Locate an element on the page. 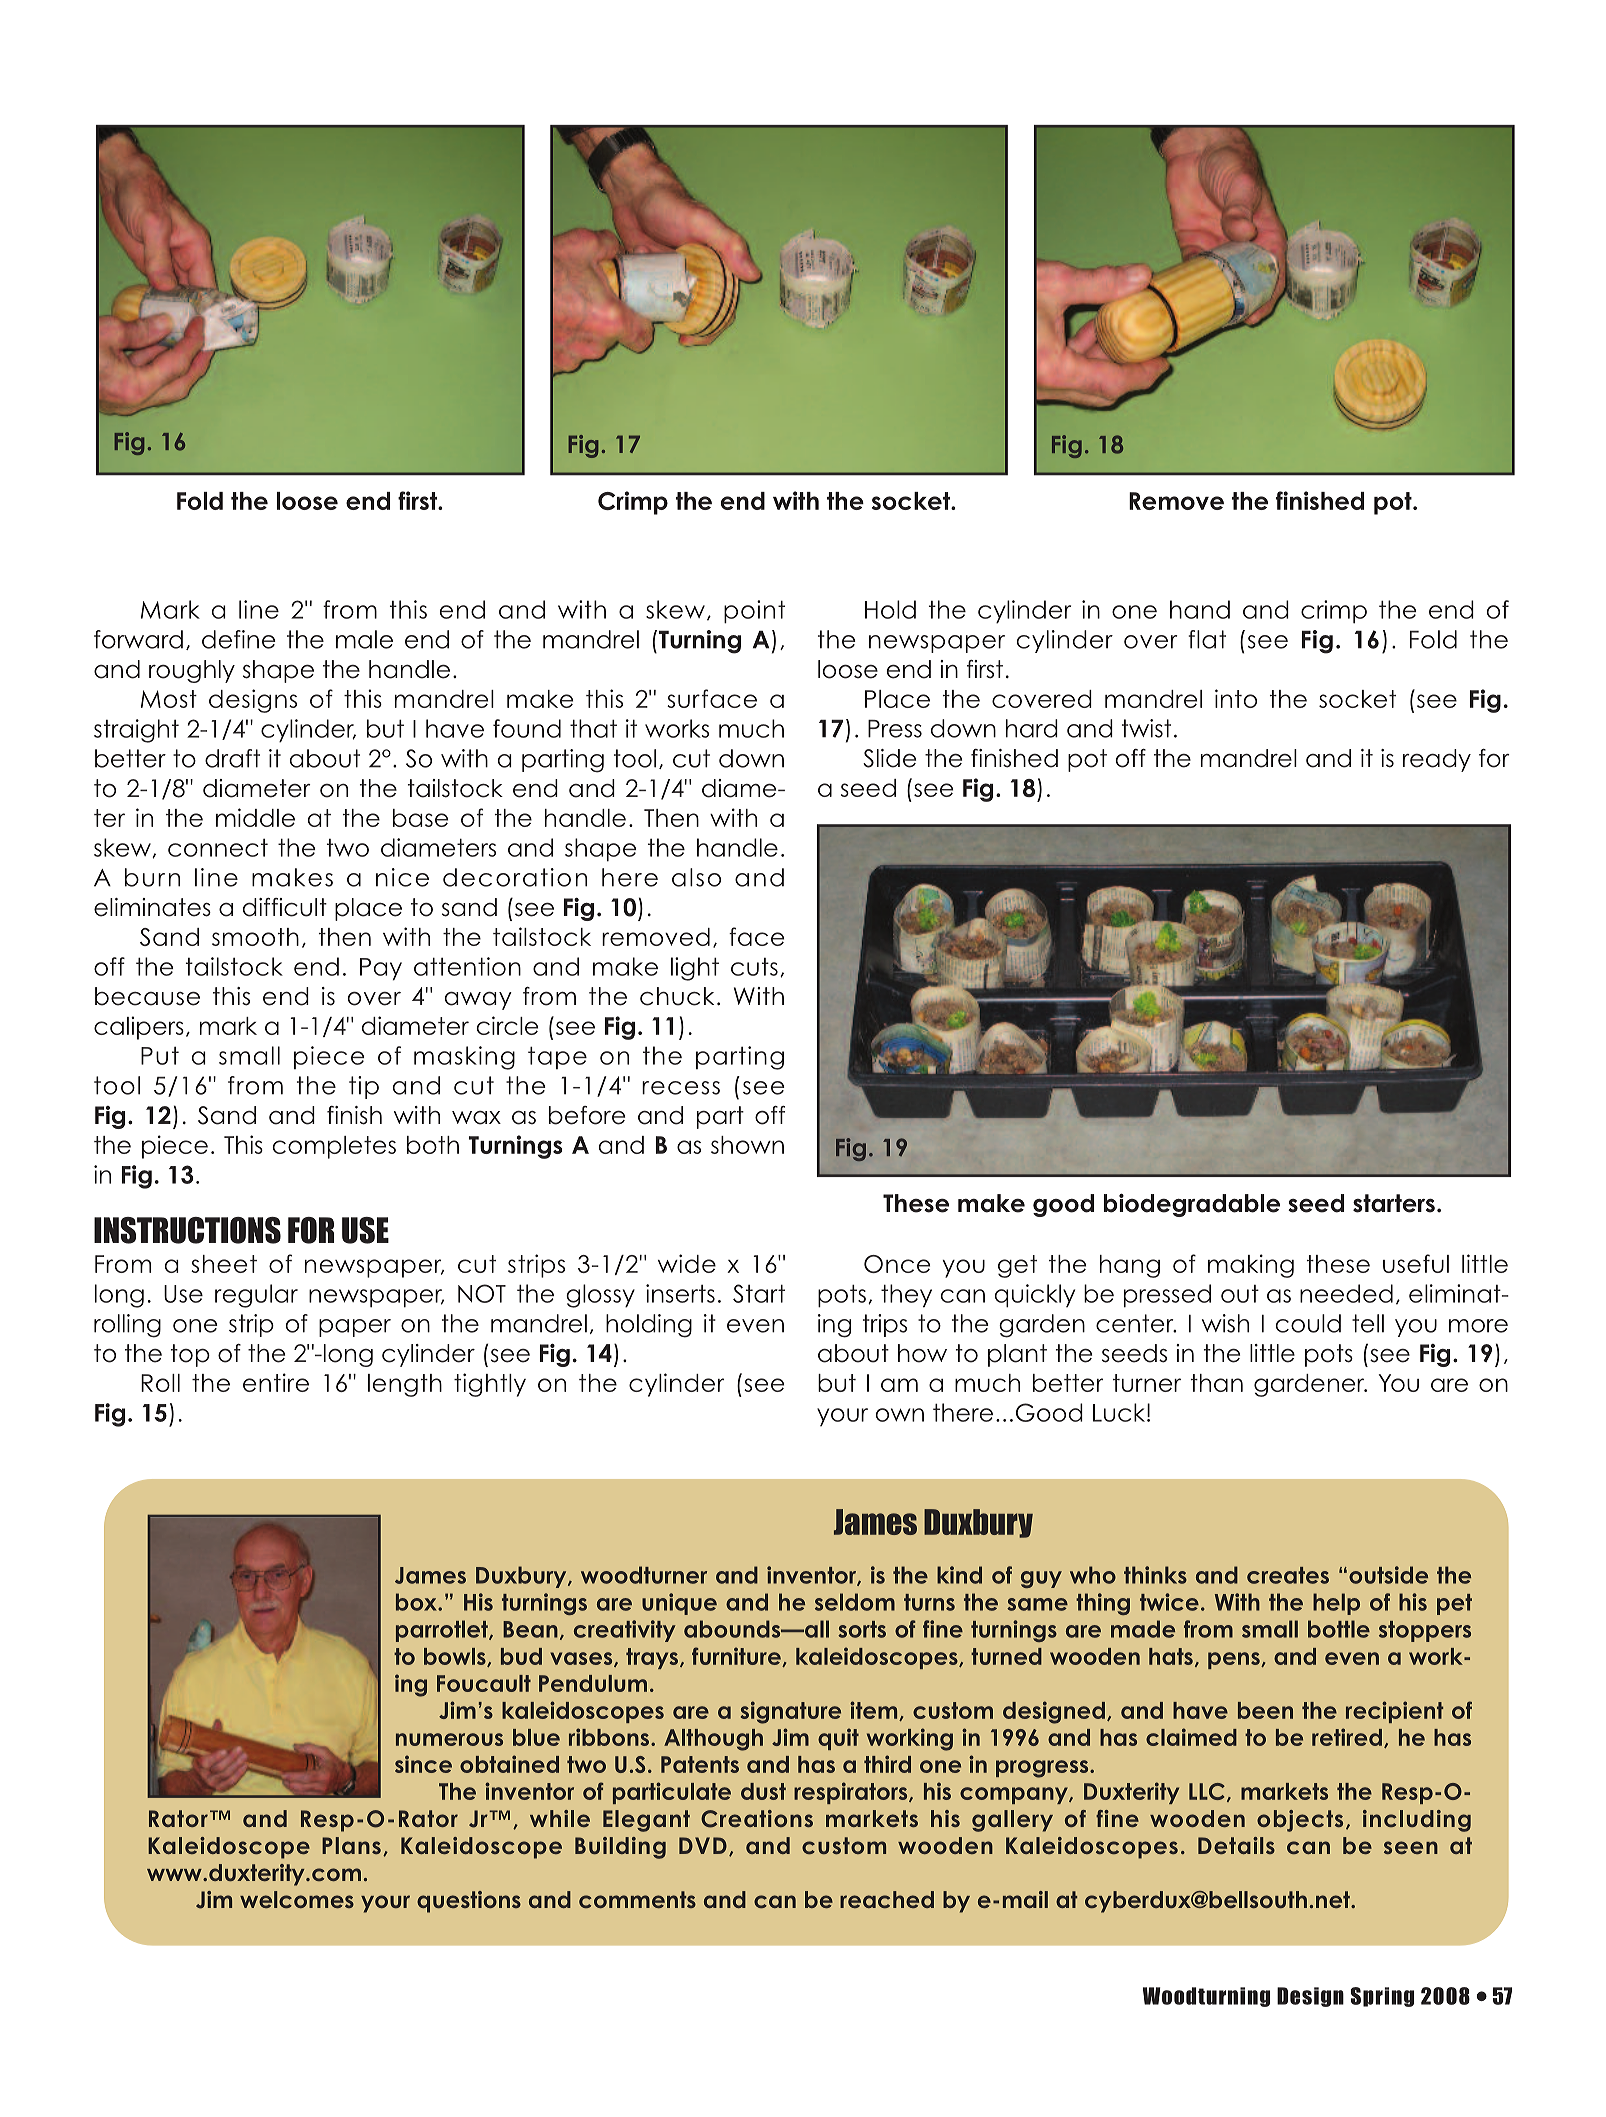 This document has height=2117, width=1606. recess is located at coordinates (681, 1088).
